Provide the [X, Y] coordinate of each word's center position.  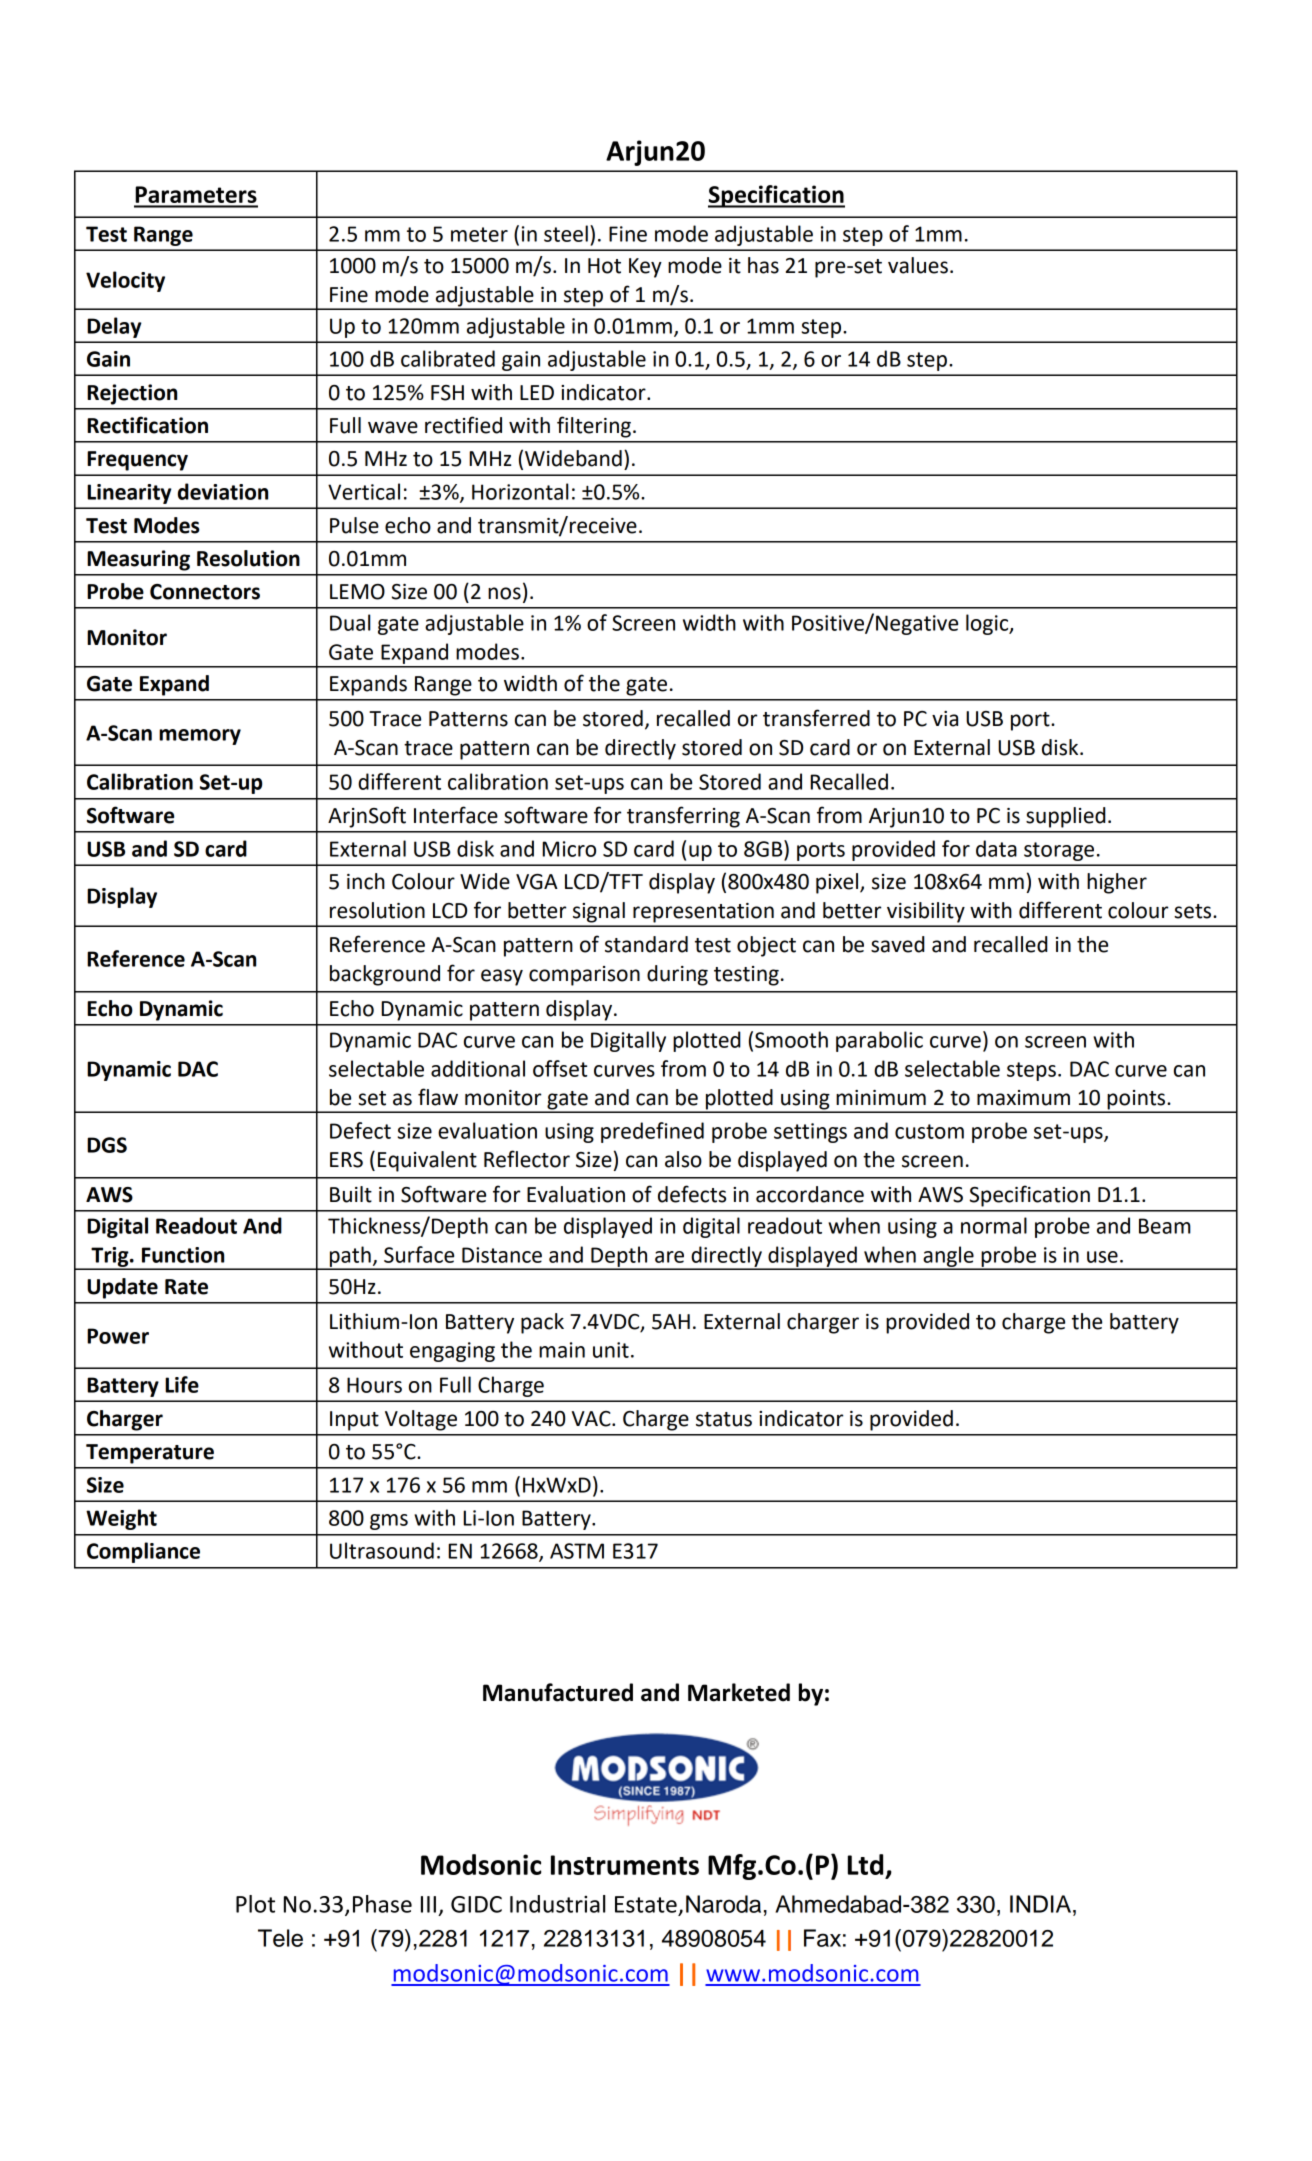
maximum [1023, 1098]
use [1102, 1257]
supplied [1066, 817]
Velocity [125, 281]
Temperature [150, 1454]
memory [200, 737]
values [918, 265]
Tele [280, 1938]
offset [560, 1068]
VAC [592, 1419]
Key [645, 268]
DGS [107, 1145]
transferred [816, 718]
